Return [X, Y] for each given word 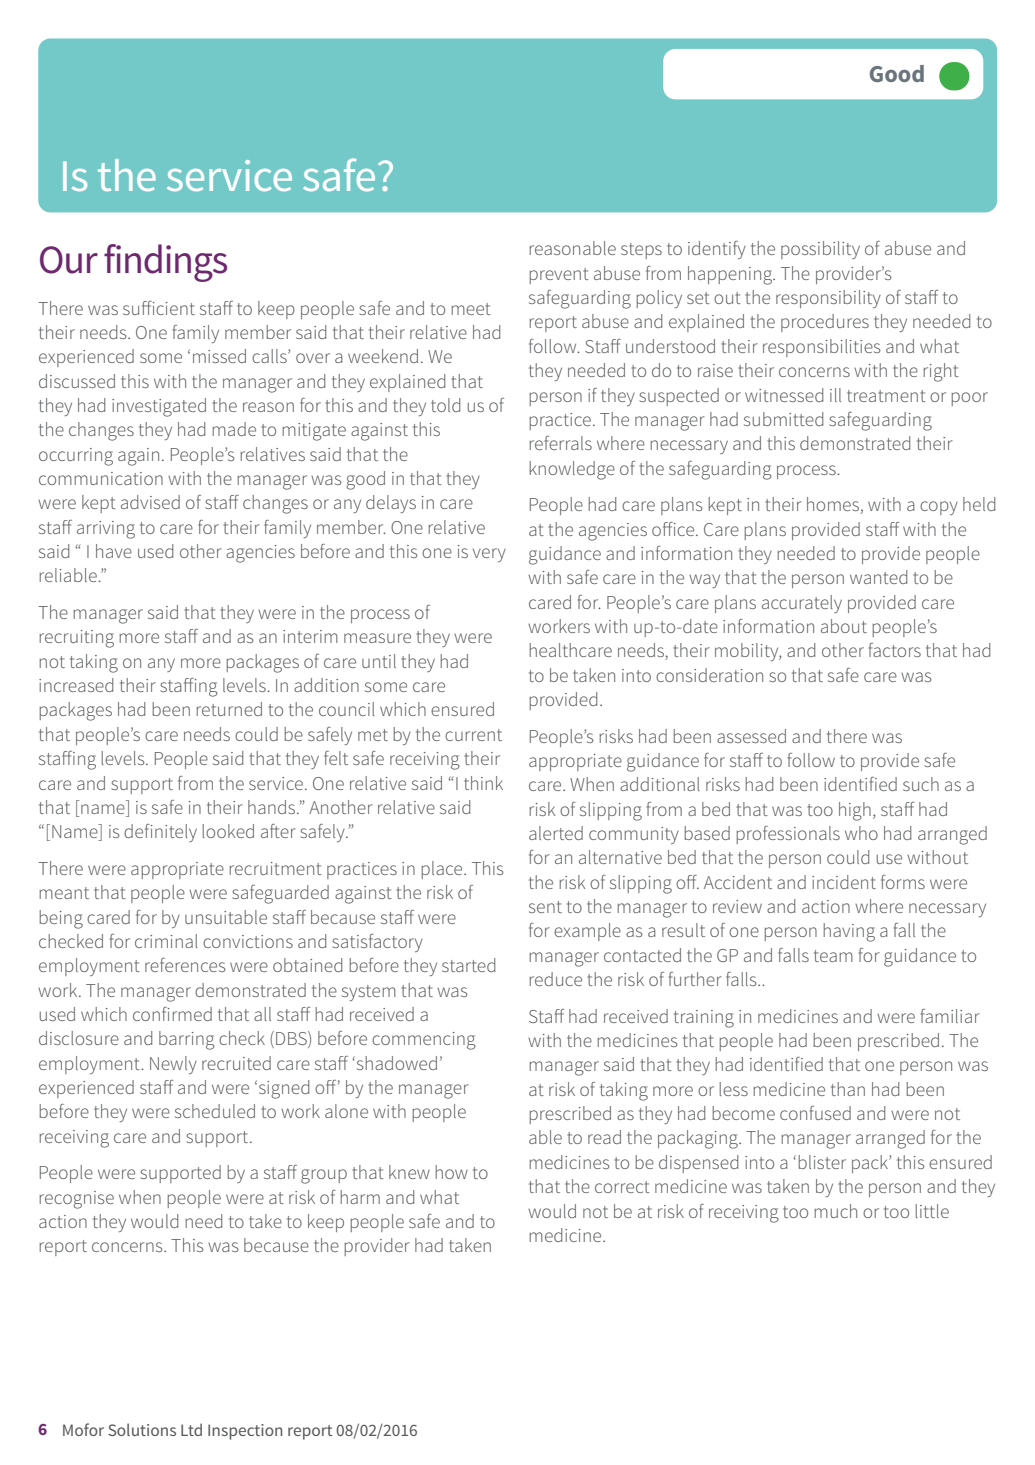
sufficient [159, 308]
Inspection [245, 1432]
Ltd [191, 1429]
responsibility [828, 299]
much [835, 1211]
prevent [559, 276]
